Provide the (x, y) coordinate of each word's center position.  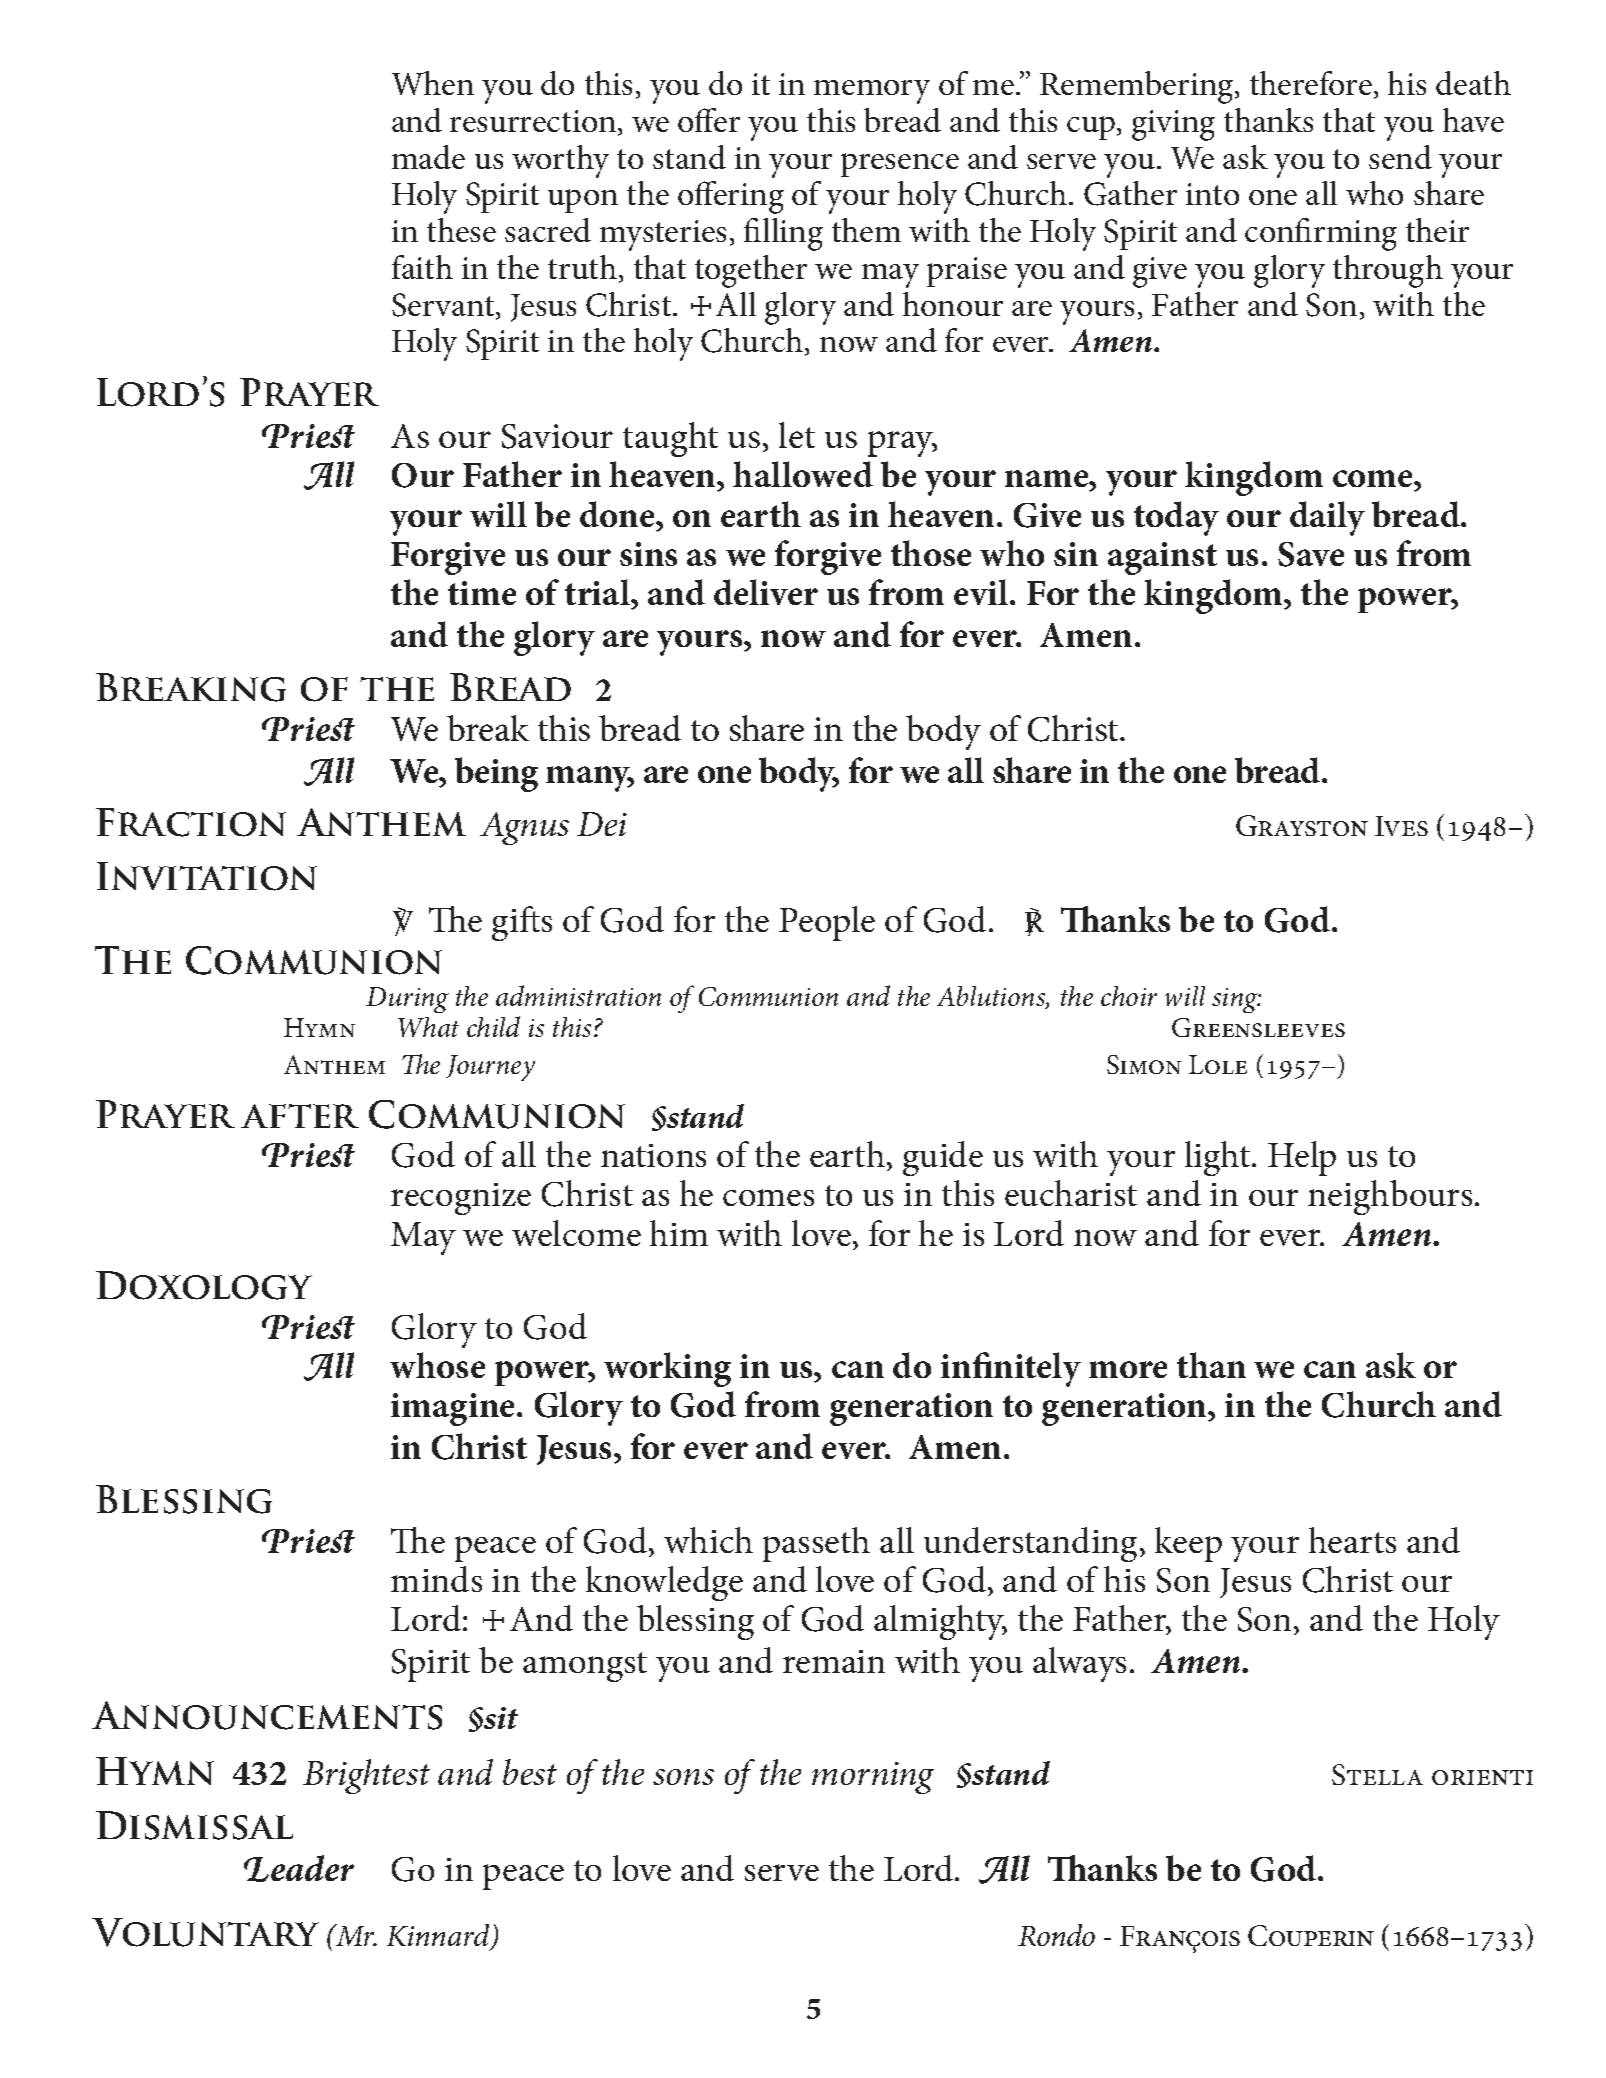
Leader (299, 1868)
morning (873, 1778)
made (428, 157)
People (827, 923)
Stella (1377, 1774)
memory (872, 92)
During (407, 1000)
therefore (1311, 83)
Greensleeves (1258, 1027)
